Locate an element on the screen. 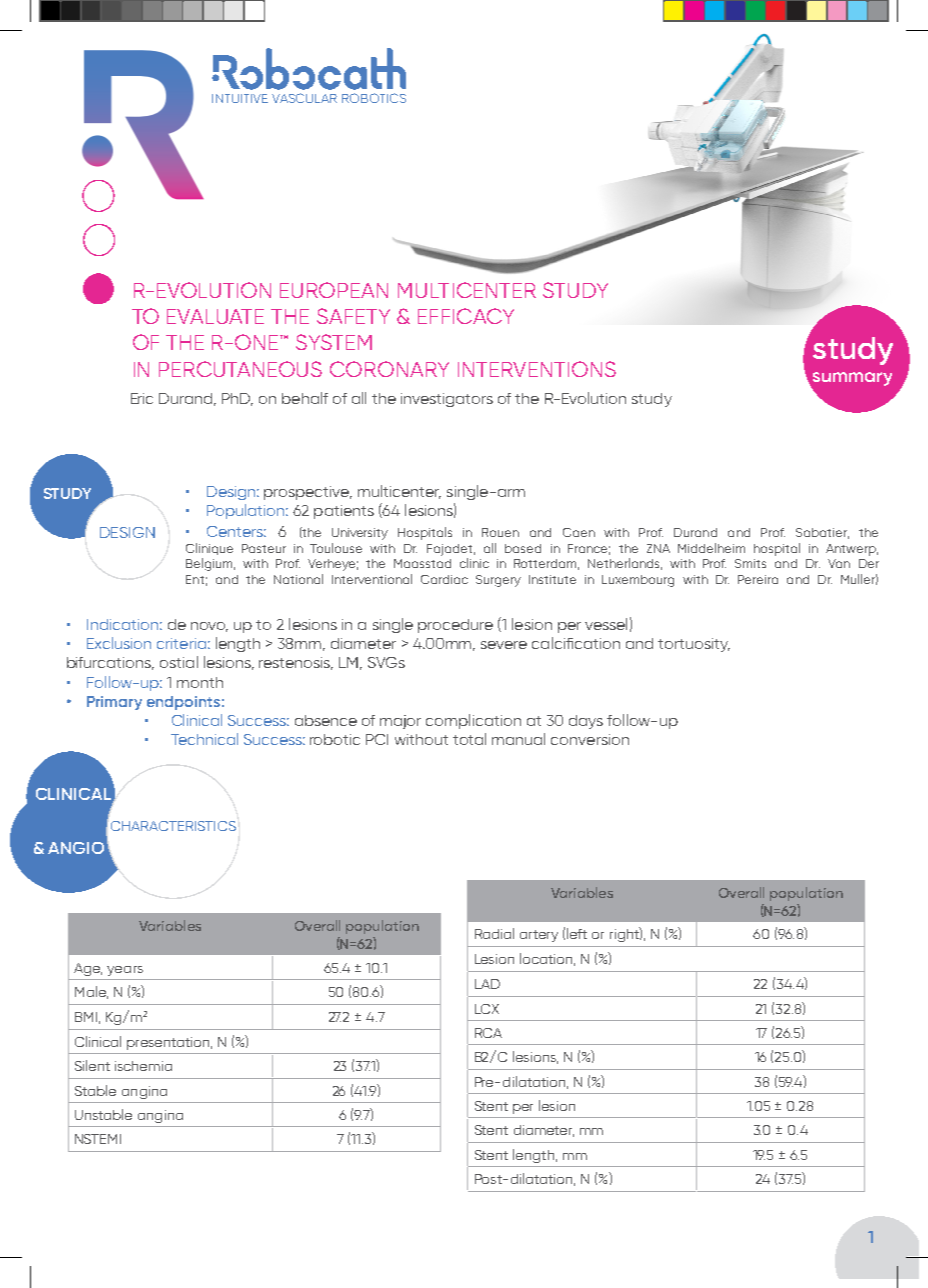 This screenshot has height=1288, width=928. conversion is located at coordinates (590, 739).
